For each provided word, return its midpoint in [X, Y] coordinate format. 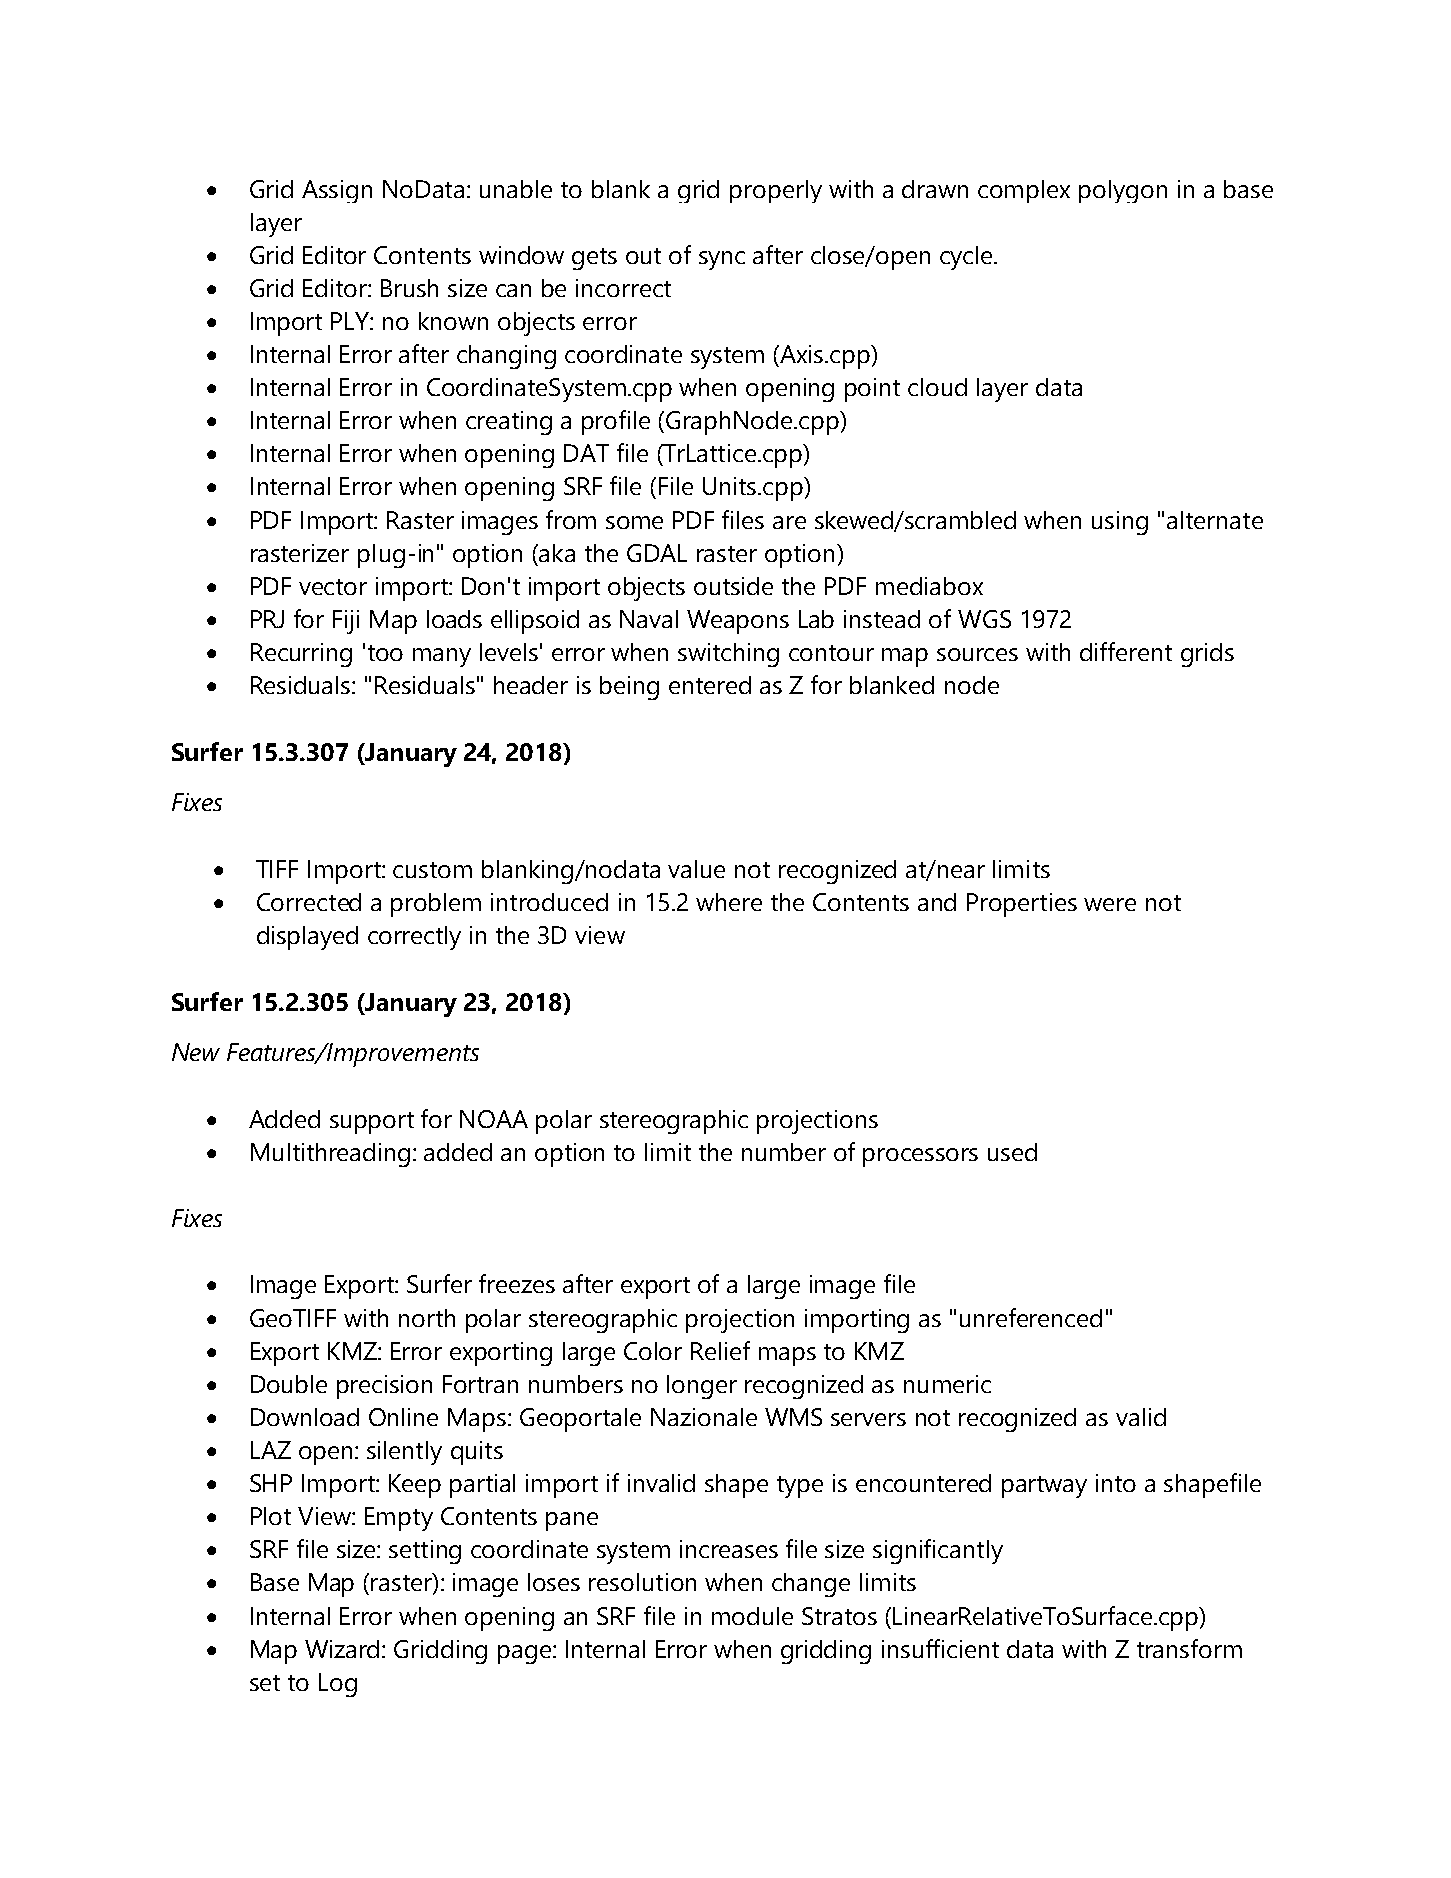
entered [710, 685]
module [752, 1616]
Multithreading [330, 1155]
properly [776, 191]
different [1126, 651]
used [1012, 1152]
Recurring [301, 655]
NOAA [494, 1119]
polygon [1123, 191]
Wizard [344, 1649]
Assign [337, 191]
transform [1189, 1648]
